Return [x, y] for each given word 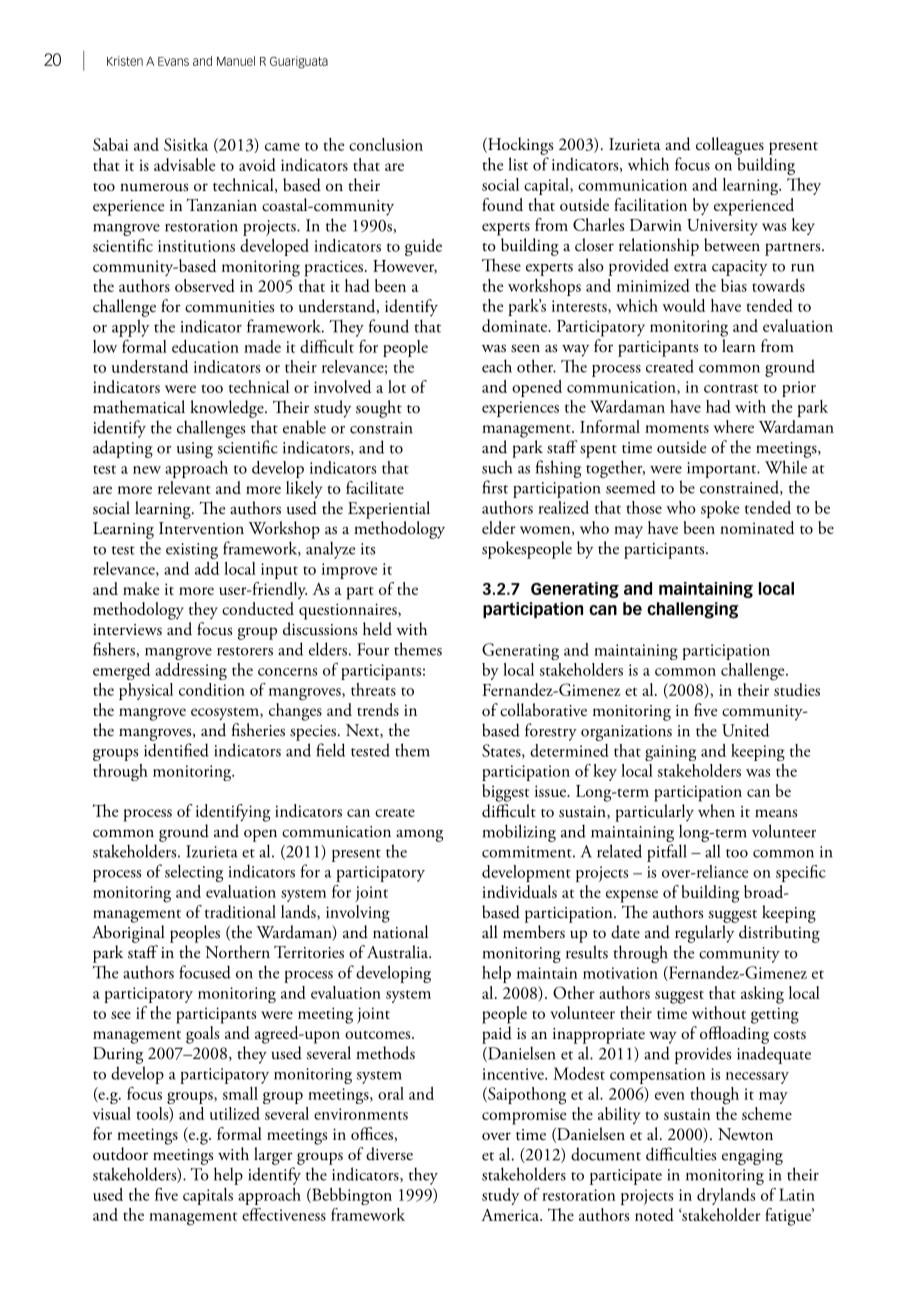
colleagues [730, 146]
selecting [194, 873]
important [723, 470]
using [195, 450]
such [497, 467]
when [716, 810]
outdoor [120, 1154]
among [419, 835]
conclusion [386, 144]
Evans [173, 61]
